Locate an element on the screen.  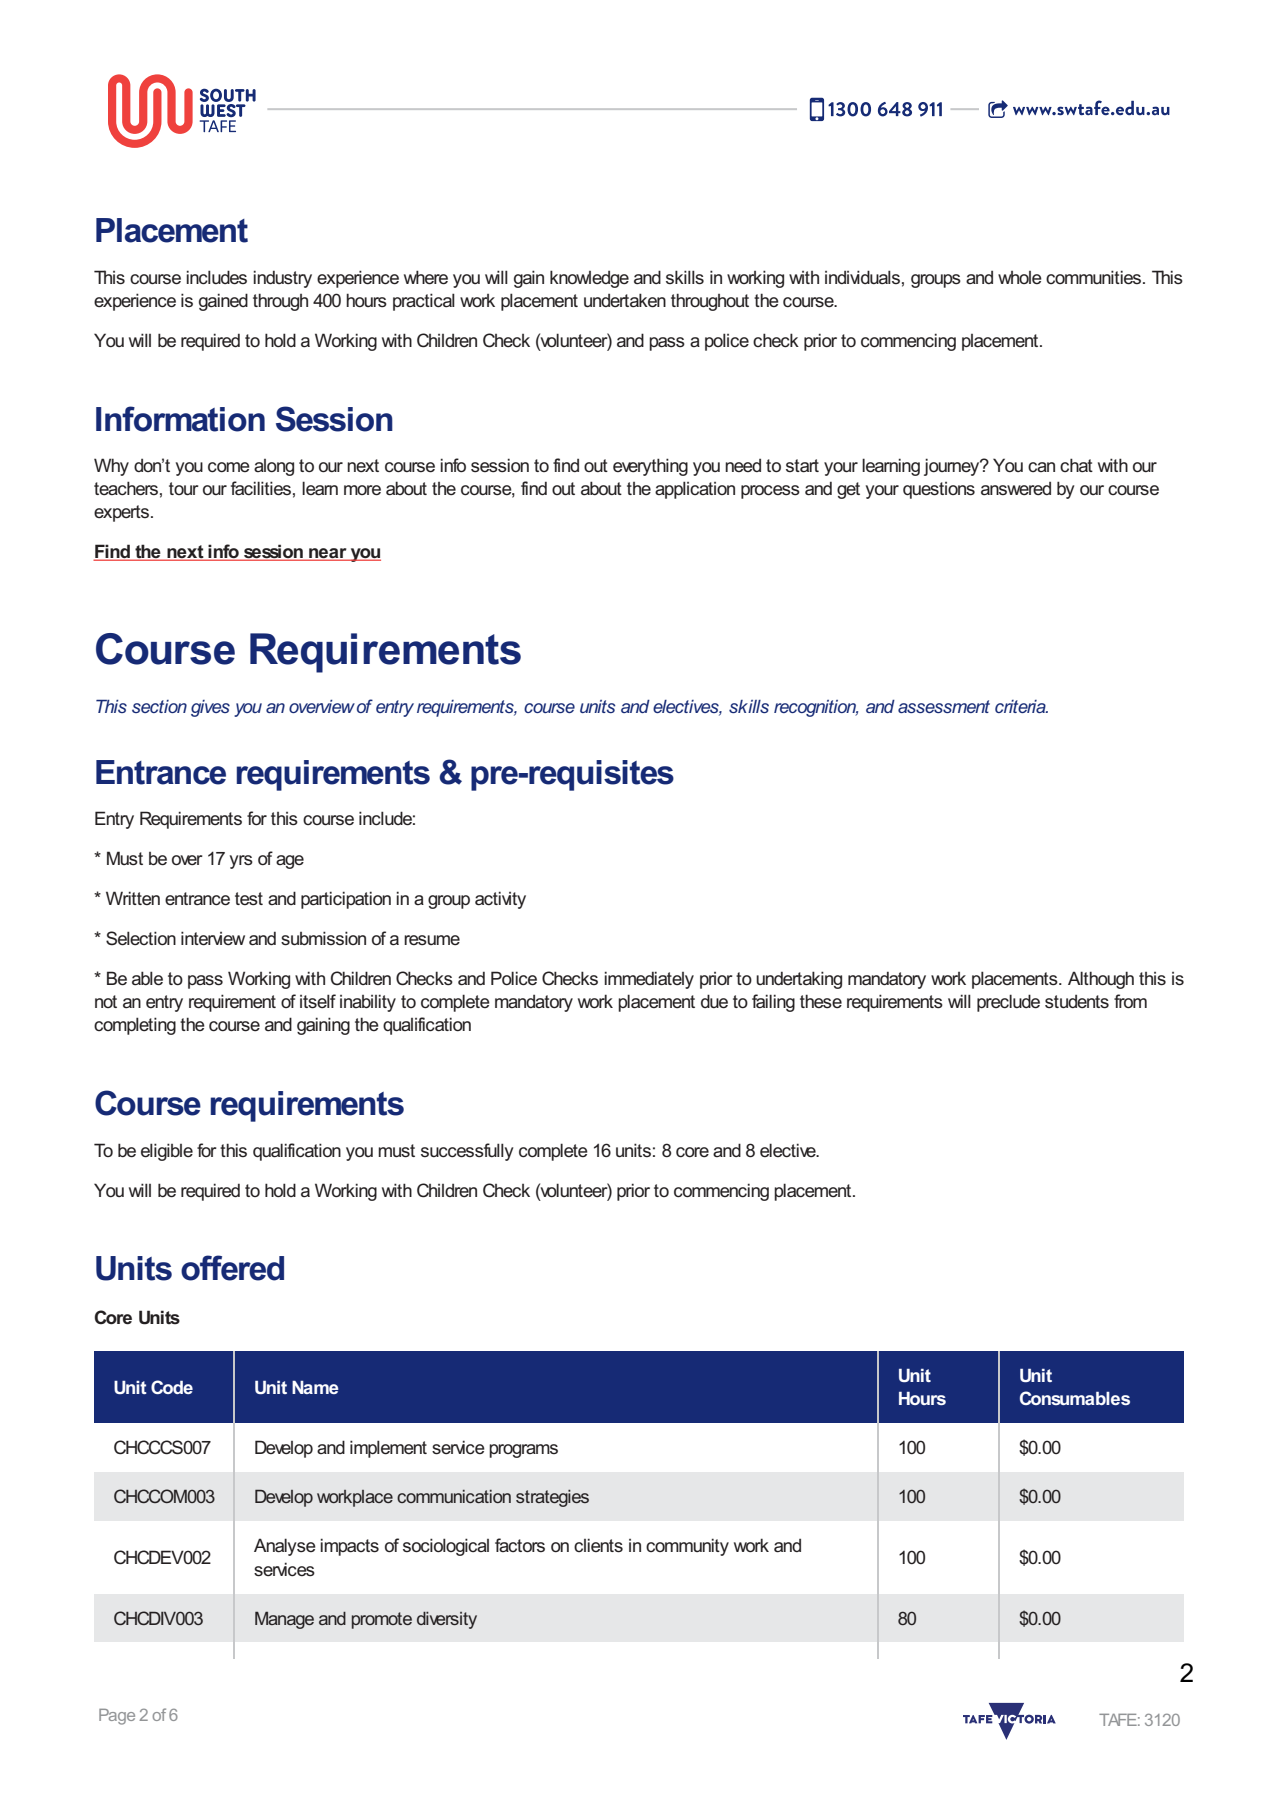
whole is located at coordinates (1020, 277).
